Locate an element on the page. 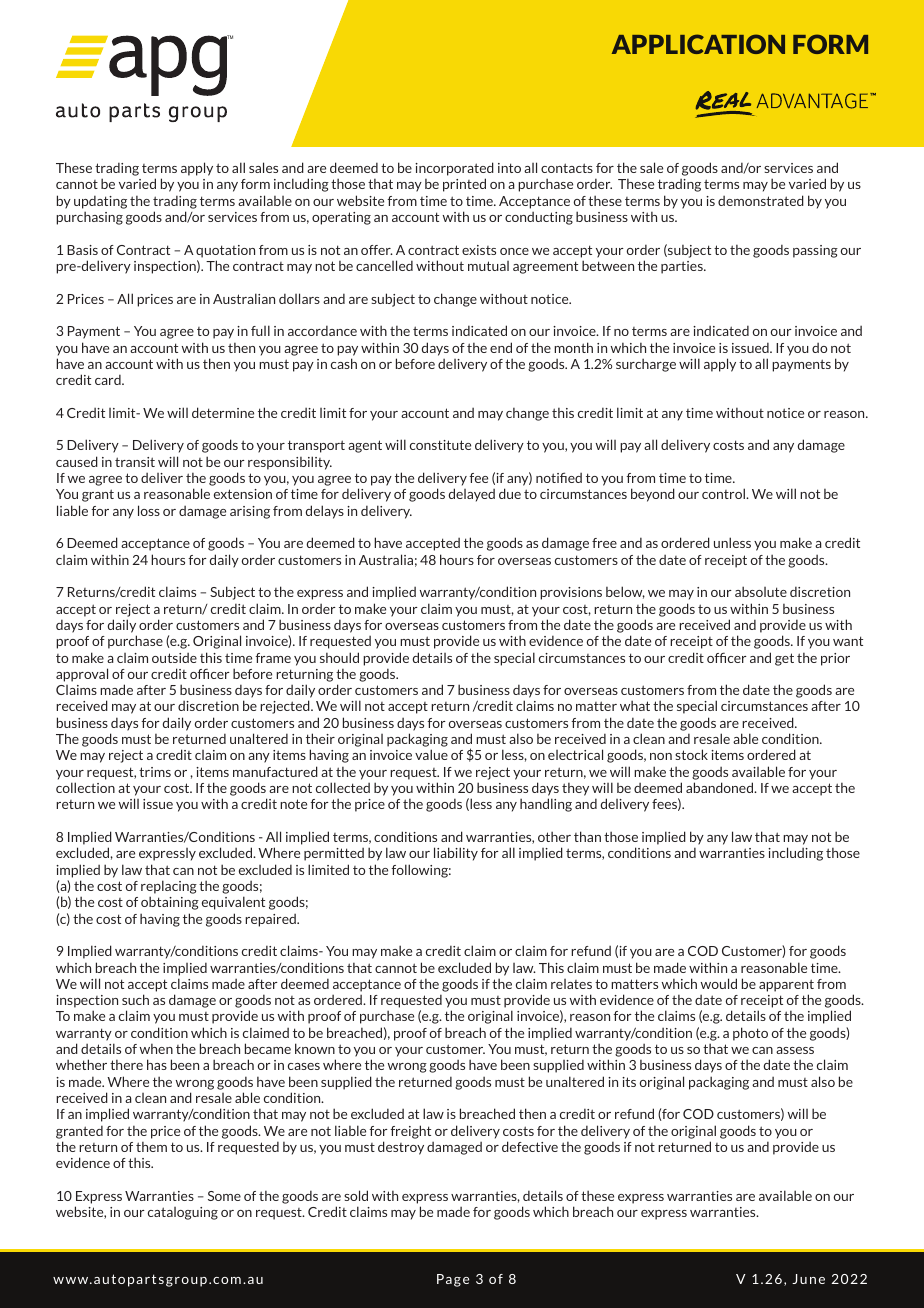 The image size is (924, 1308). replacing is located at coordinates (169, 887).
